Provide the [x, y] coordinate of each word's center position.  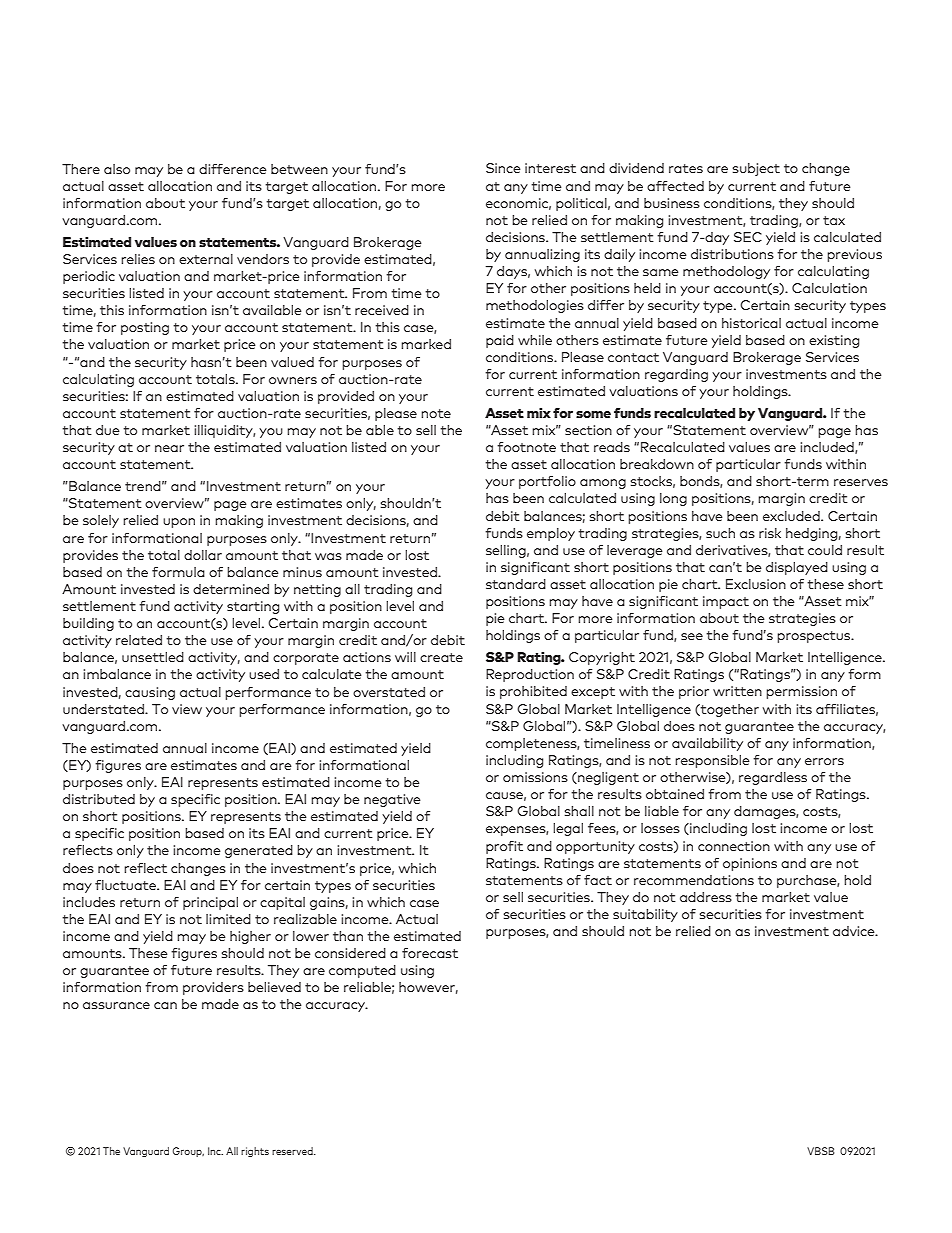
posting [145, 328]
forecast [430, 953]
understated [104, 709]
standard [516, 584]
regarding [676, 375]
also [117, 169]
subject [756, 169]
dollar [203, 555]
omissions [535, 777]
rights [255, 1152]
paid [500, 341]
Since [503, 168]
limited [228, 919]
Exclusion [756, 584]
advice [855, 931]
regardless [773, 778]
